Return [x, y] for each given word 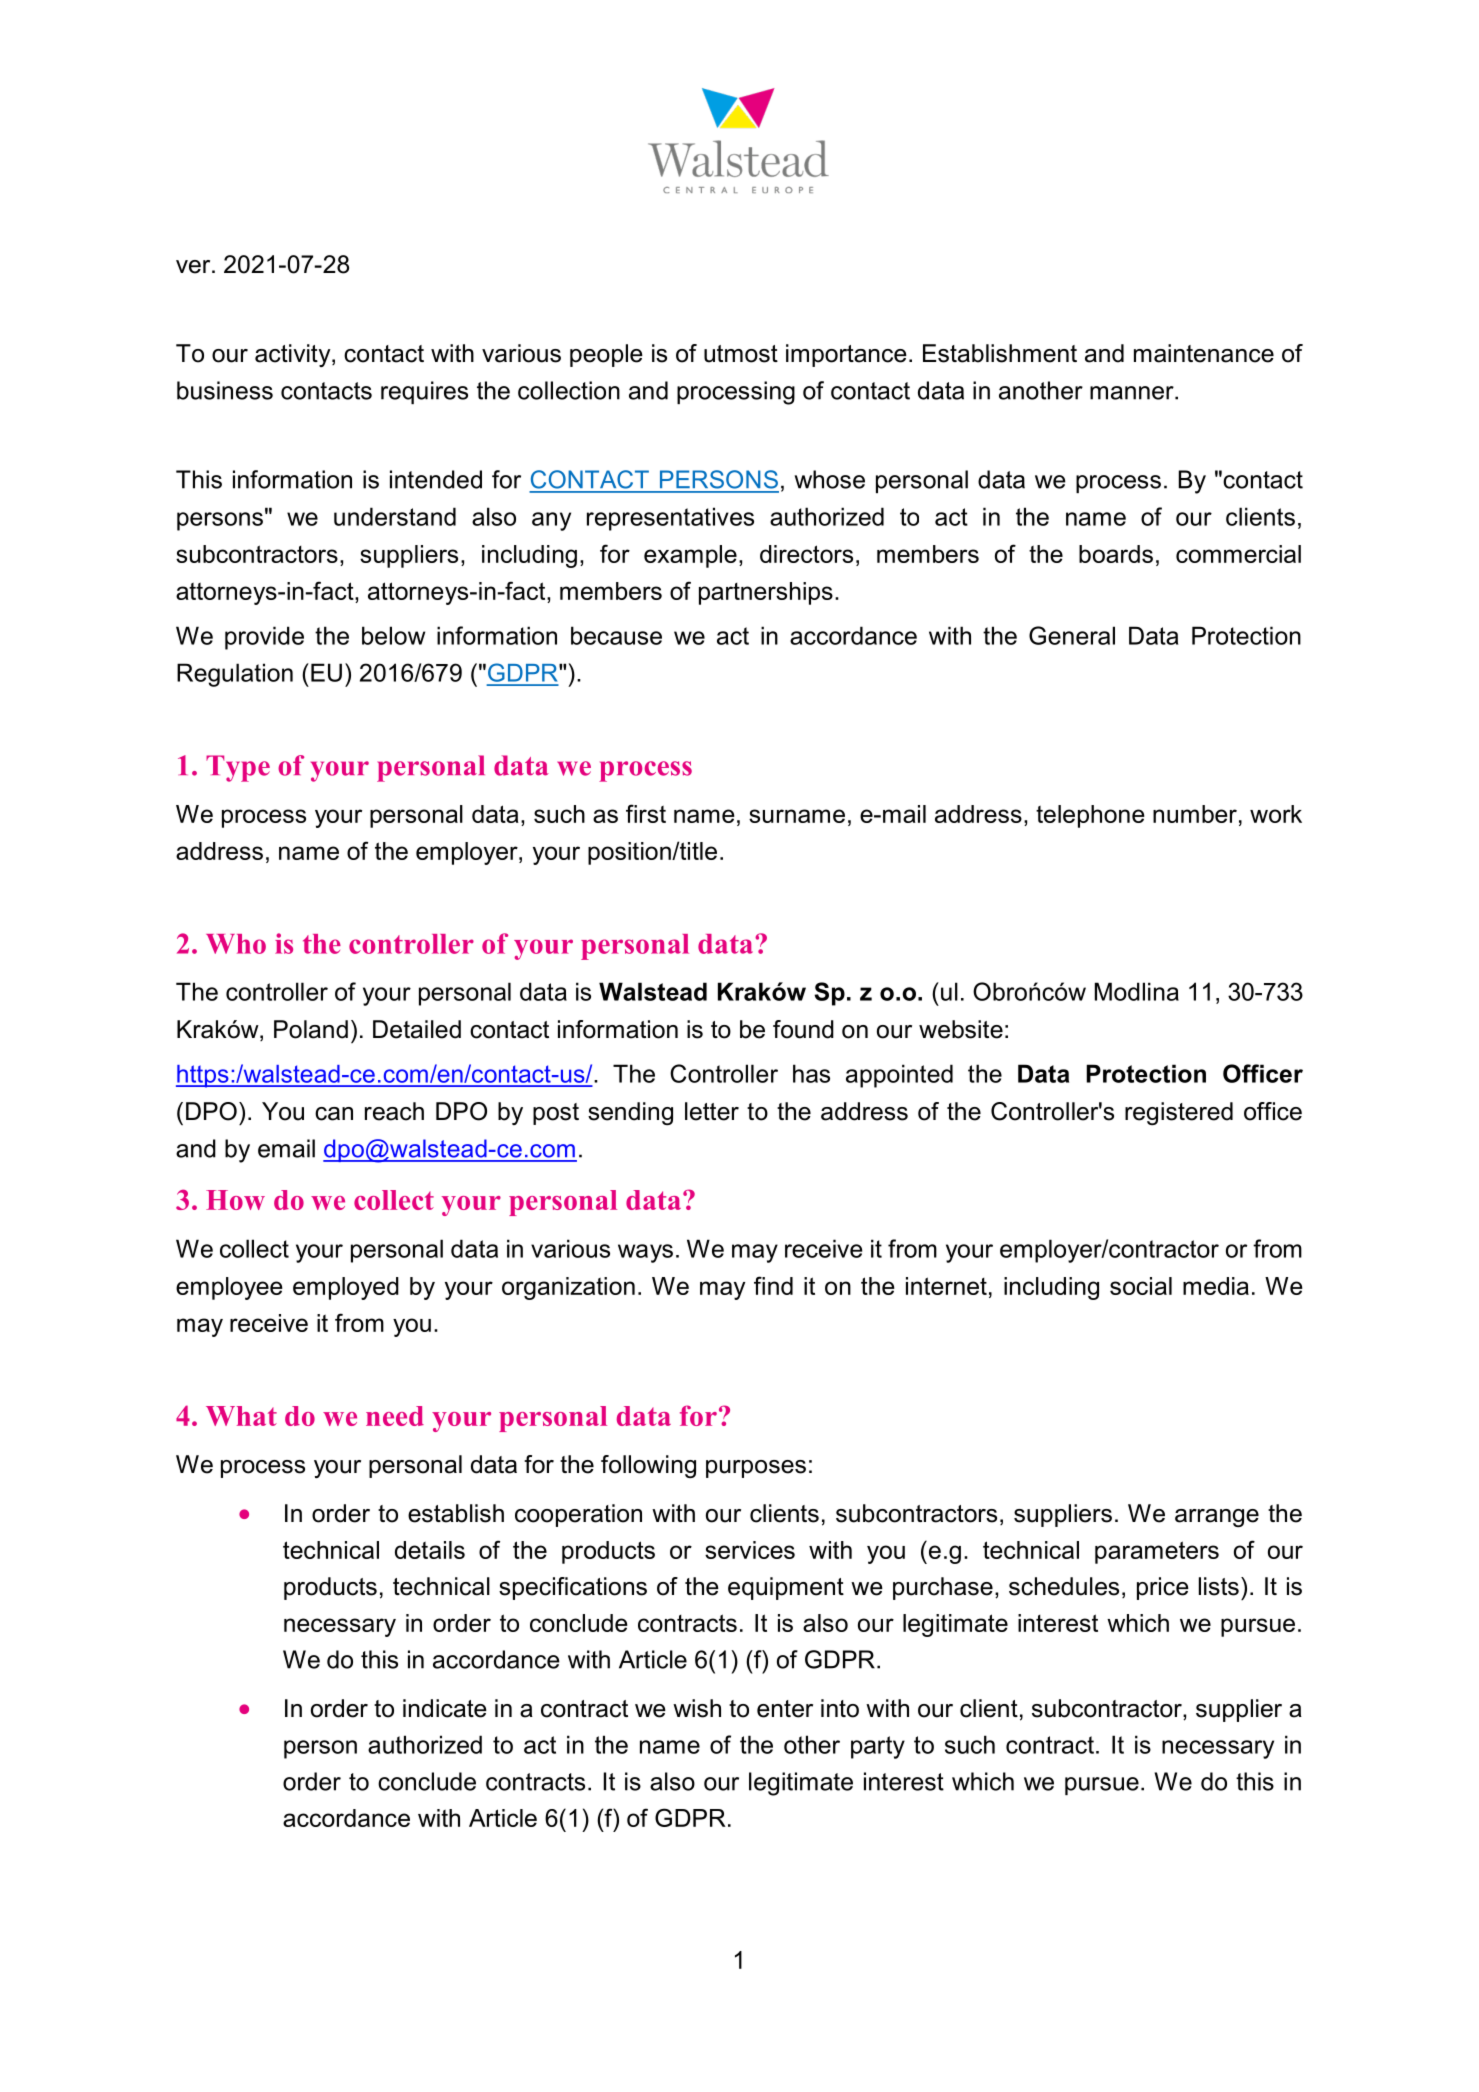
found [803, 1029]
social [1141, 1286]
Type [238, 768]
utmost [741, 354]
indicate [445, 1708]
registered [1179, 1113]
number [1195, 814]
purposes [756, 1469]
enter [785, 1709]
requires [424, 392]
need [395, 1416]
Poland [311, 1029]
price [1163, 1588]
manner [1133, 393]
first [646, 813]
